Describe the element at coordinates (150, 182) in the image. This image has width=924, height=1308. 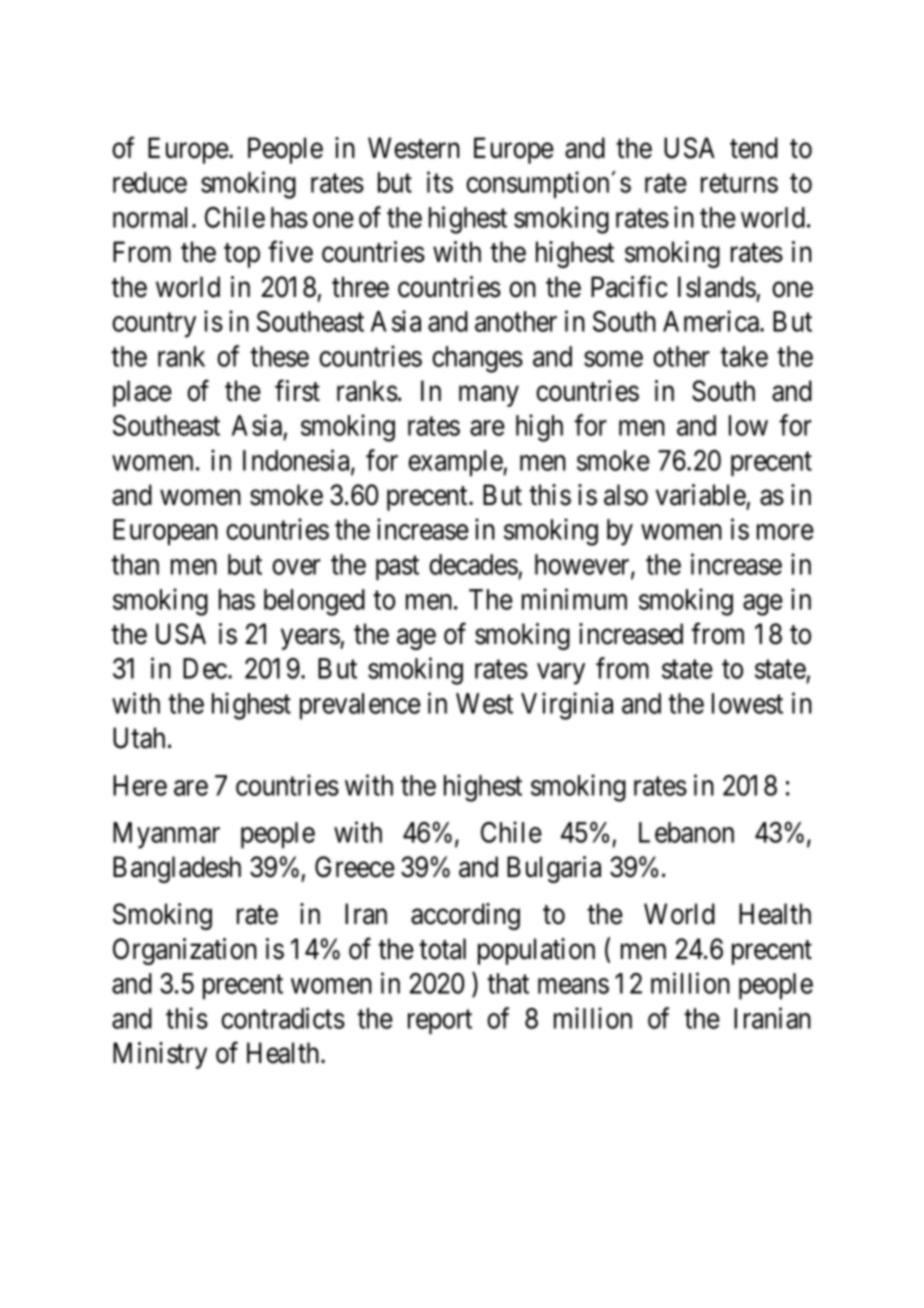
I see `reduce` at that location.
